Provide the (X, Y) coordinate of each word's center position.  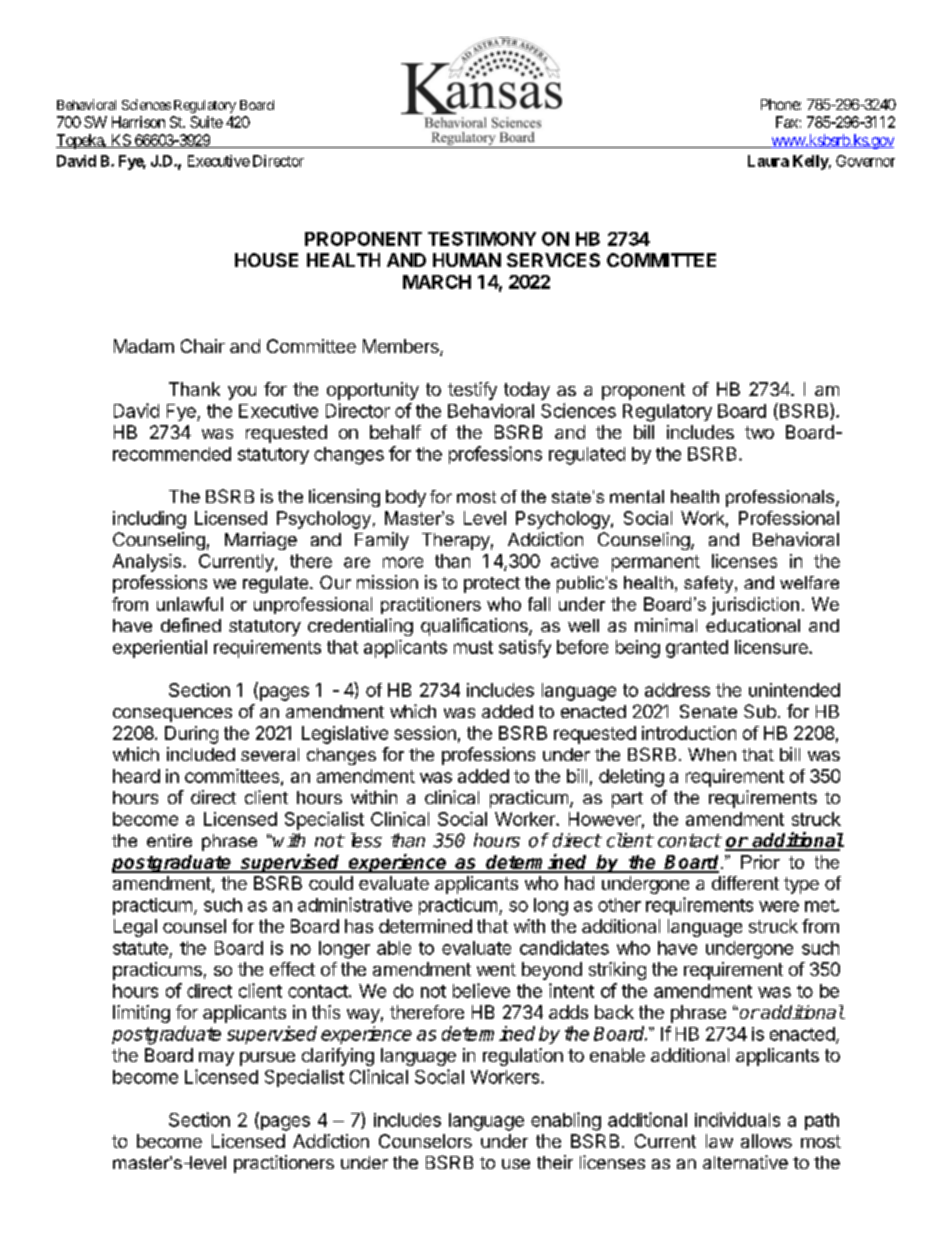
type (801, 885)
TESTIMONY (482, 239)
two (759, 432)
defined (191, 625)
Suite (206, 122)
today (527, 391)
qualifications (475, 627)
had (579, 883)
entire (169, 840)
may (216, 1059)
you (242, 393)
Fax (788, 122)
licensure (772, 647)
